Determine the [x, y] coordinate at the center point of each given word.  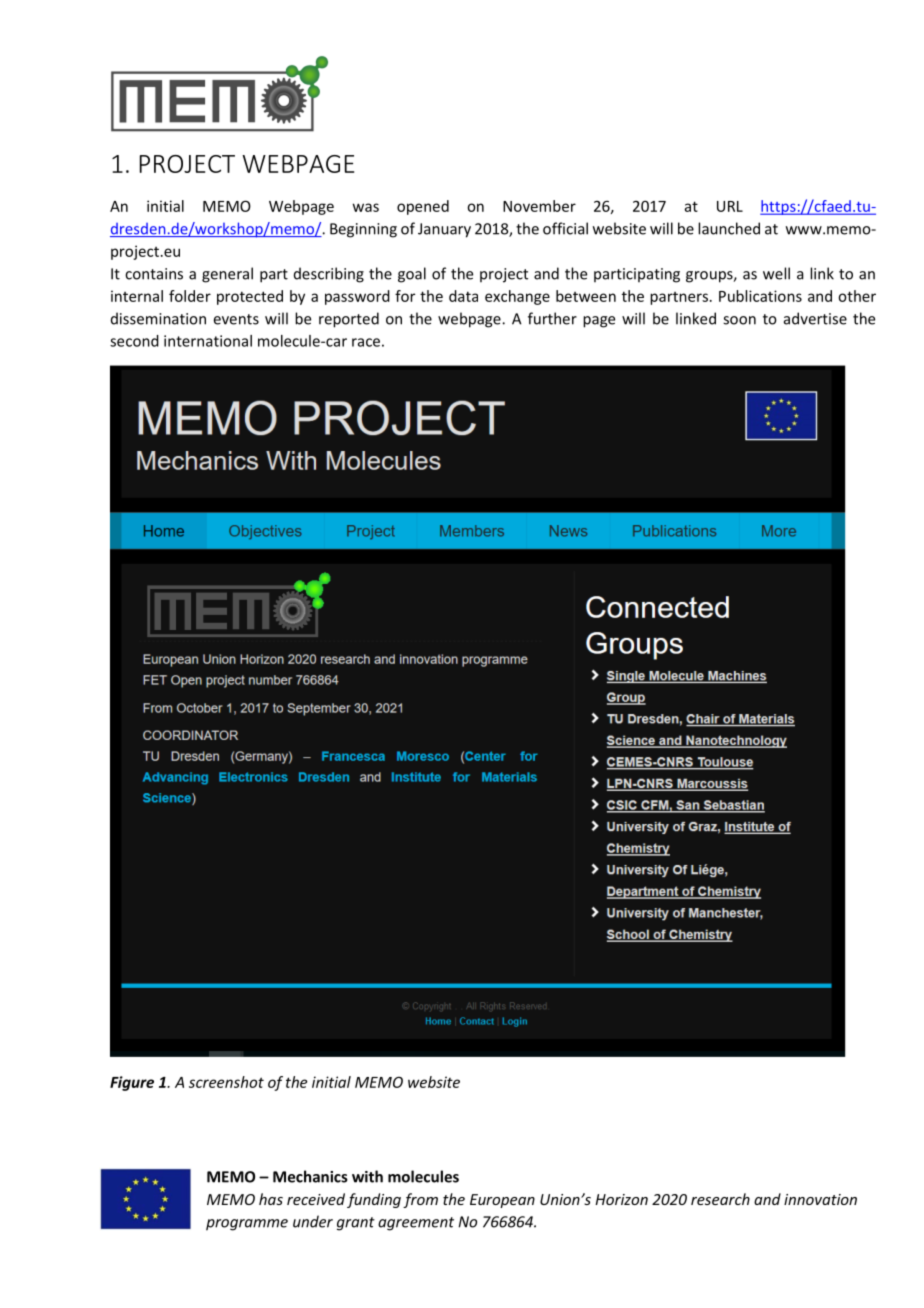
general [227, 275]
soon [739, 320]
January [444, 230]
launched [729, 228]
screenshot [226, 1082]
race [366, 342]
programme [247, 1225]
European [502, 1201]
